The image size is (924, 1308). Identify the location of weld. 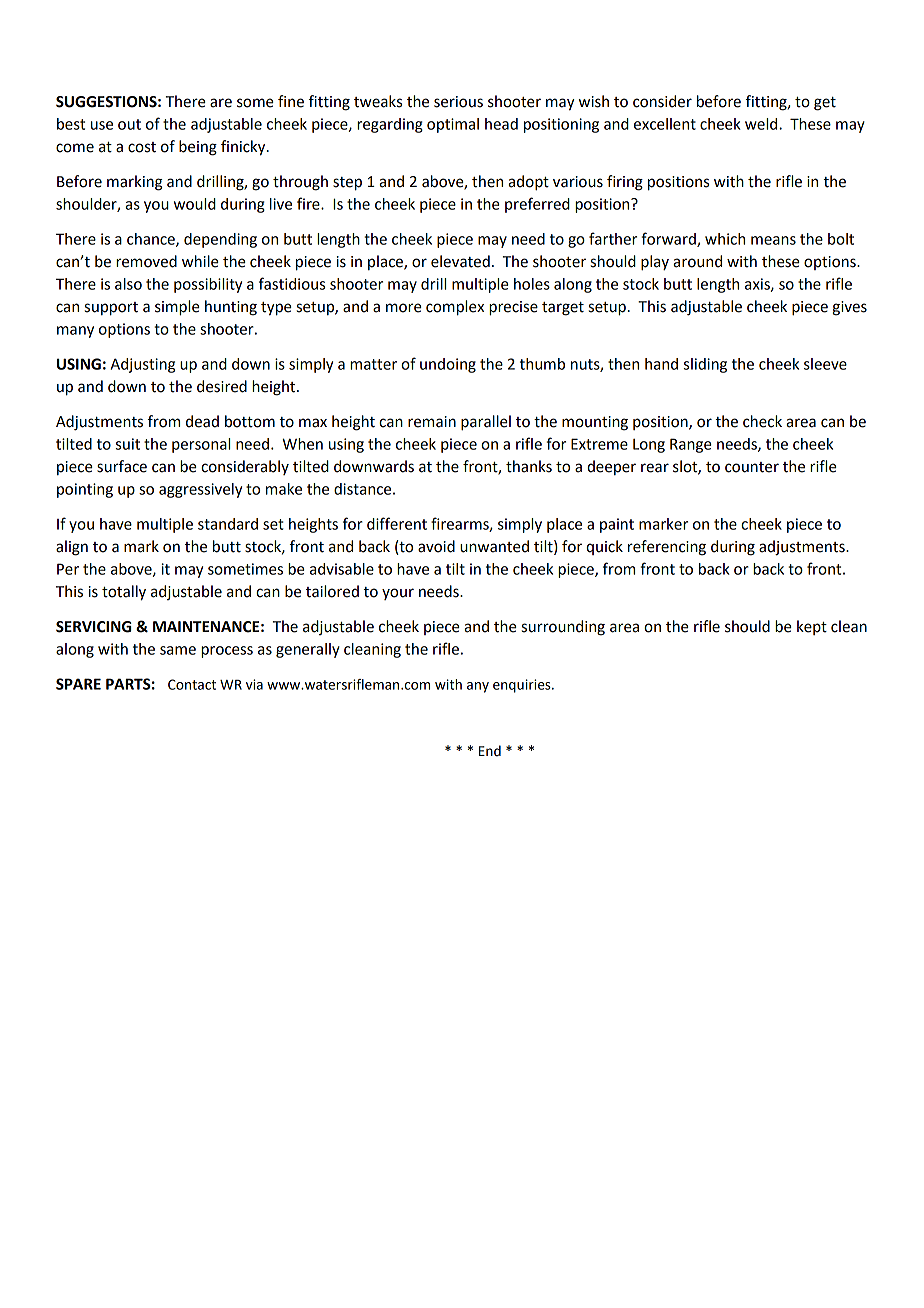
(762, 124).
